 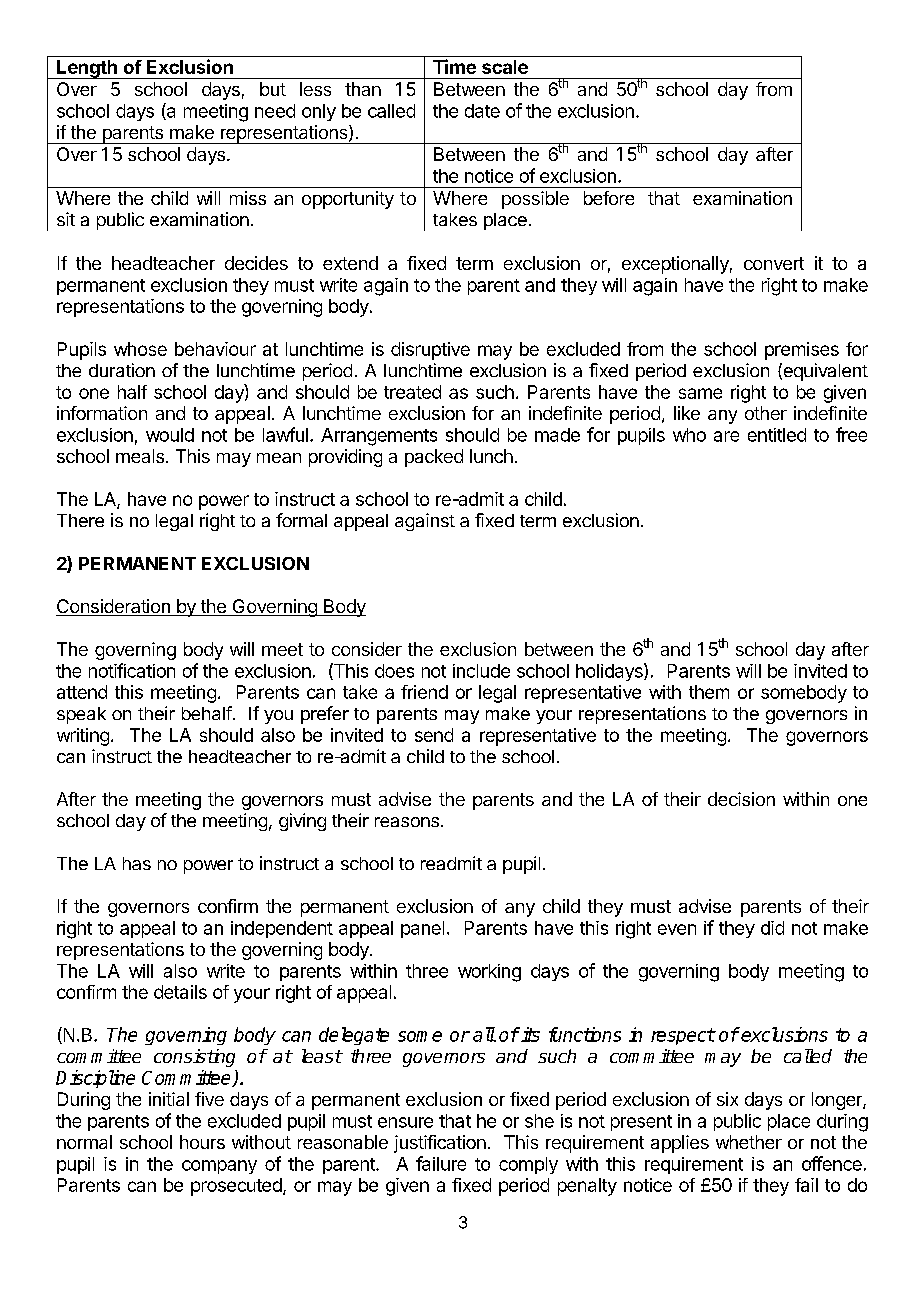 I want to click on whether, so click(x=749, y=1142).
